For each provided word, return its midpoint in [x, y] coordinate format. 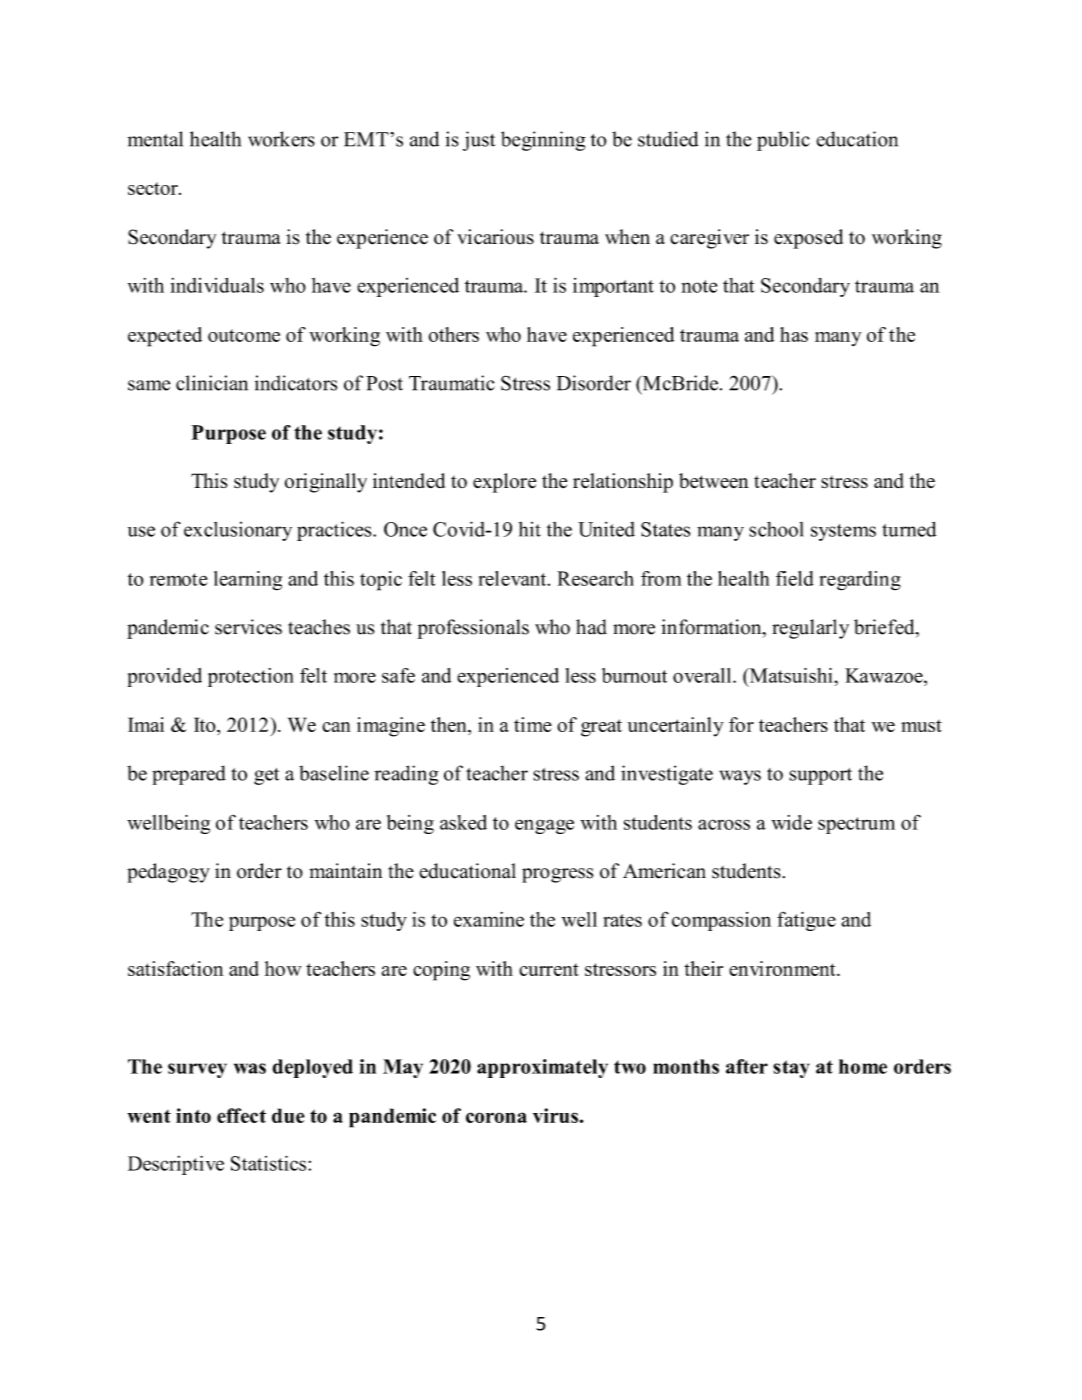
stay [791, 1069]
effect [241, 1115]
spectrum [856, 825]
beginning [543, 141]
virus [555, 1115]
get [266, 776]
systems [843, 532]
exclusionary [238, 531]
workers [281, 139]
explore [504, 483]
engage [544, 826]
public [783, 141]
